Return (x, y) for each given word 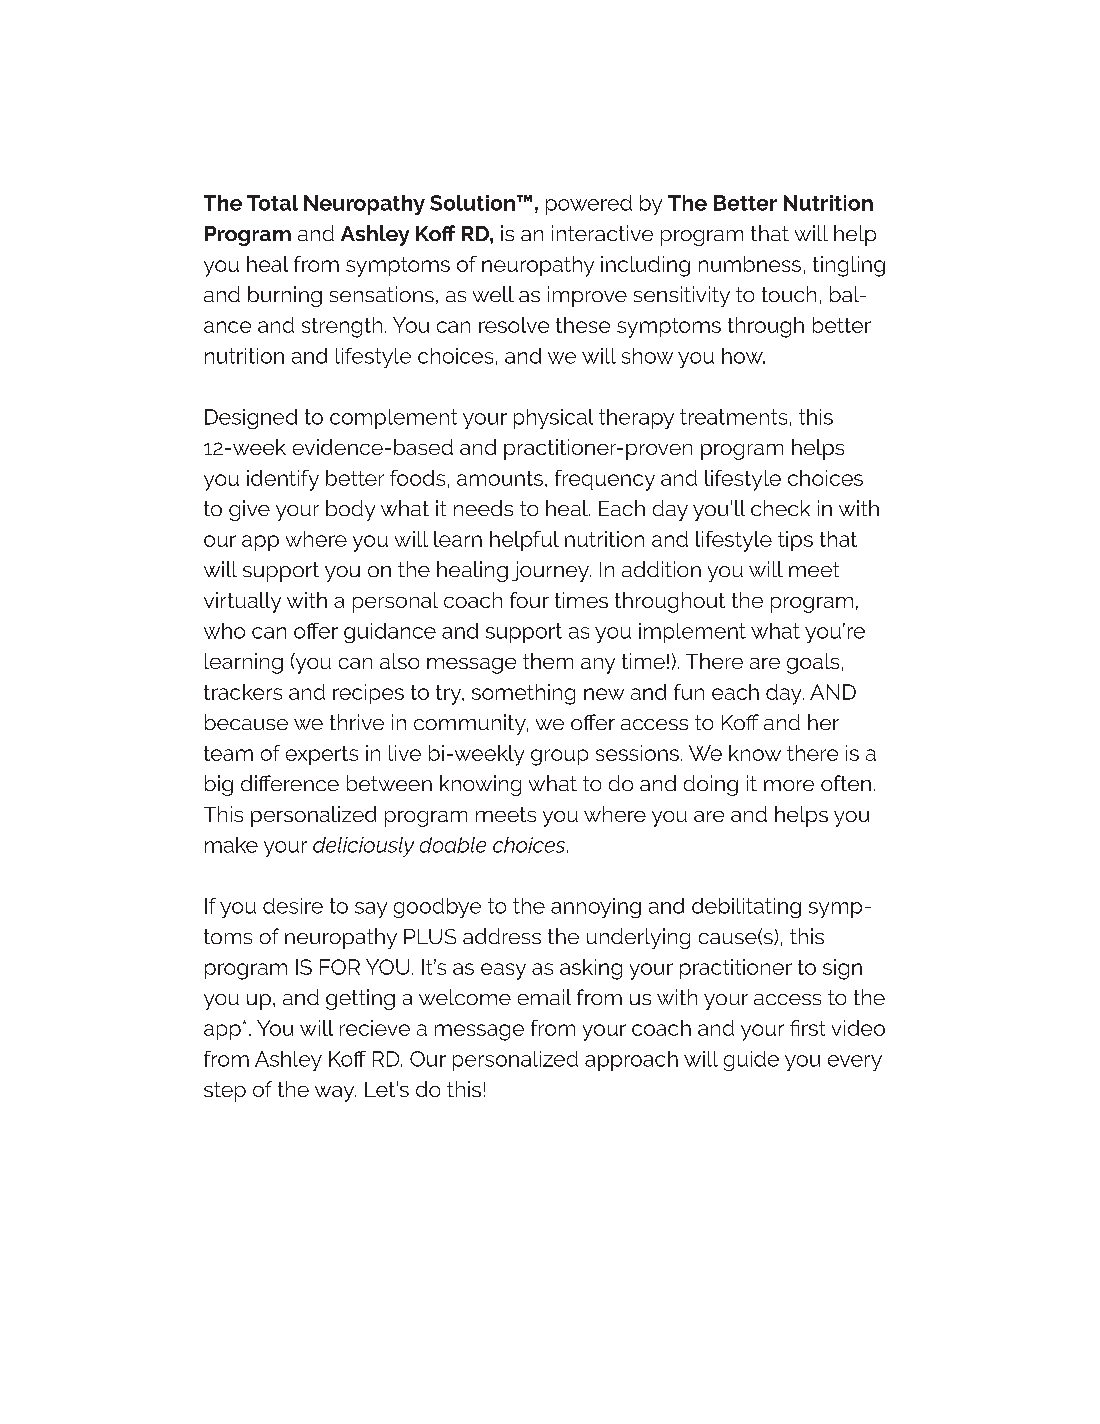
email (544, 997)
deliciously (363, 847)
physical (553, 419)
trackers (243, 692)
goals (813, 663)
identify (283, 480)
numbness (750, 264)
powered (589, 205)
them (548, 661)
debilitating (746, 908)
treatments (733, 417)
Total (272, 203)
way (335, 1094)
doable (453, 845)
